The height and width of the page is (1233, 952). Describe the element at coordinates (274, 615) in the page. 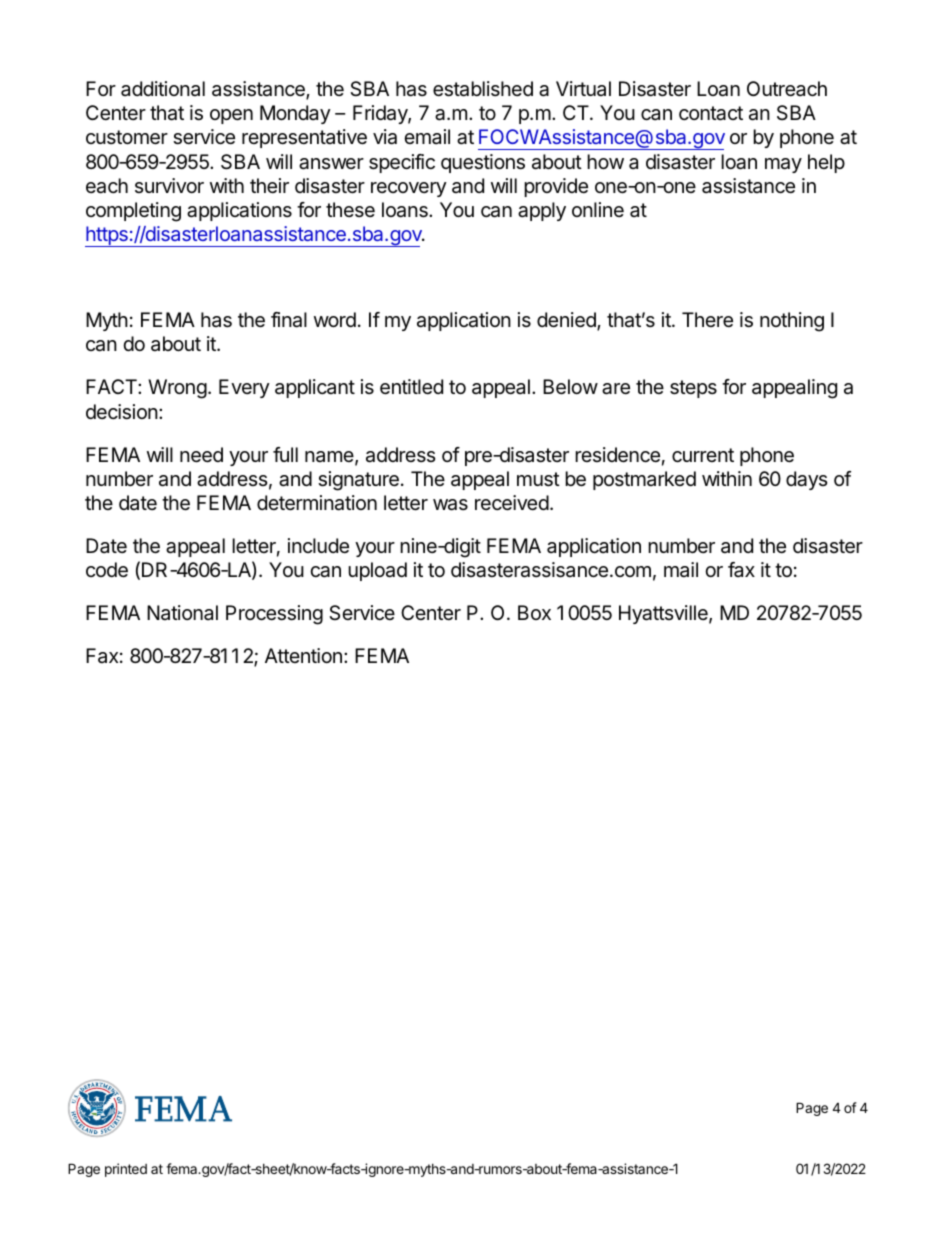

I see `Processing` at that location.
